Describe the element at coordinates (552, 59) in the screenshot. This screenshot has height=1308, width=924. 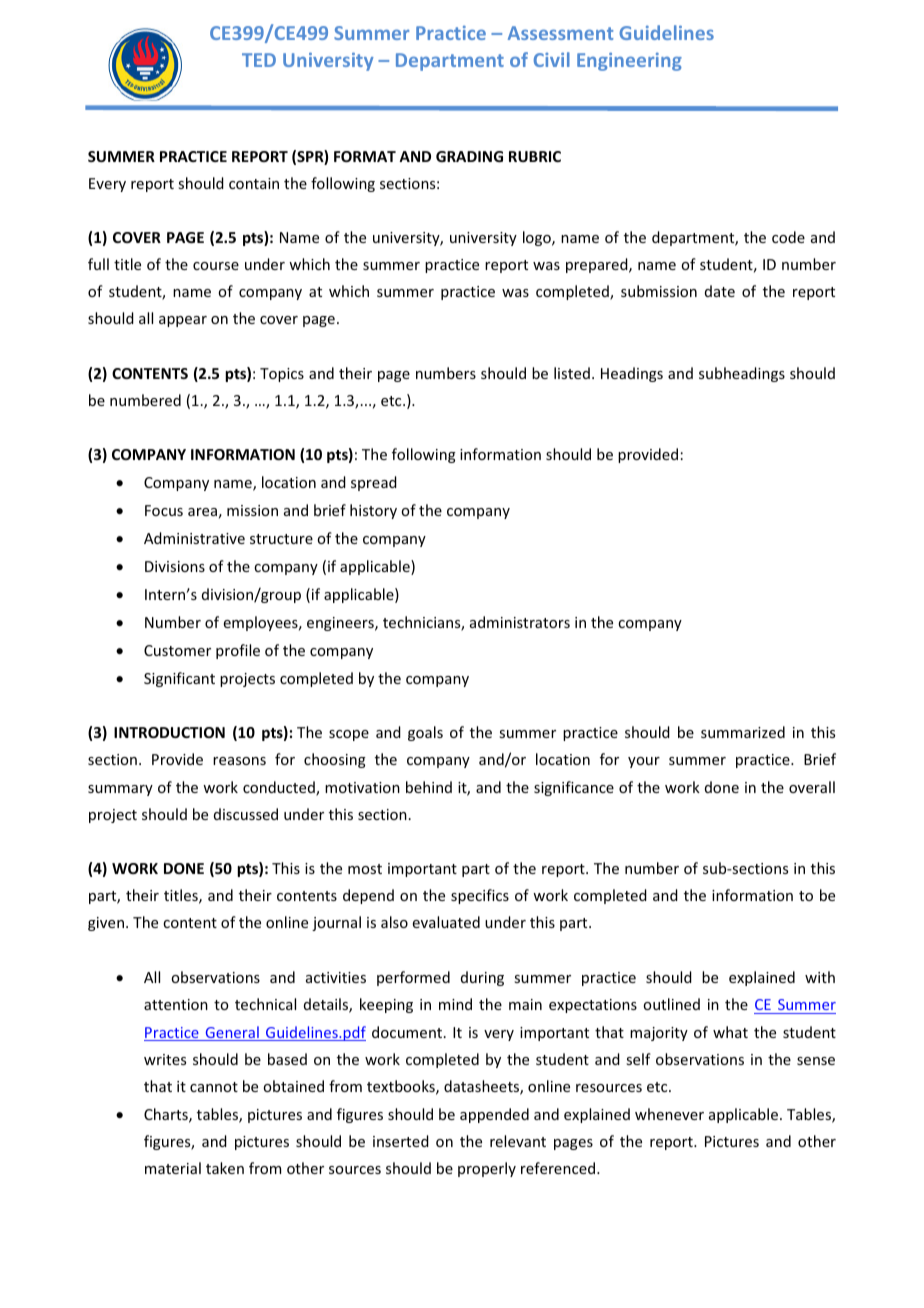
I see `Civil` at that location.
